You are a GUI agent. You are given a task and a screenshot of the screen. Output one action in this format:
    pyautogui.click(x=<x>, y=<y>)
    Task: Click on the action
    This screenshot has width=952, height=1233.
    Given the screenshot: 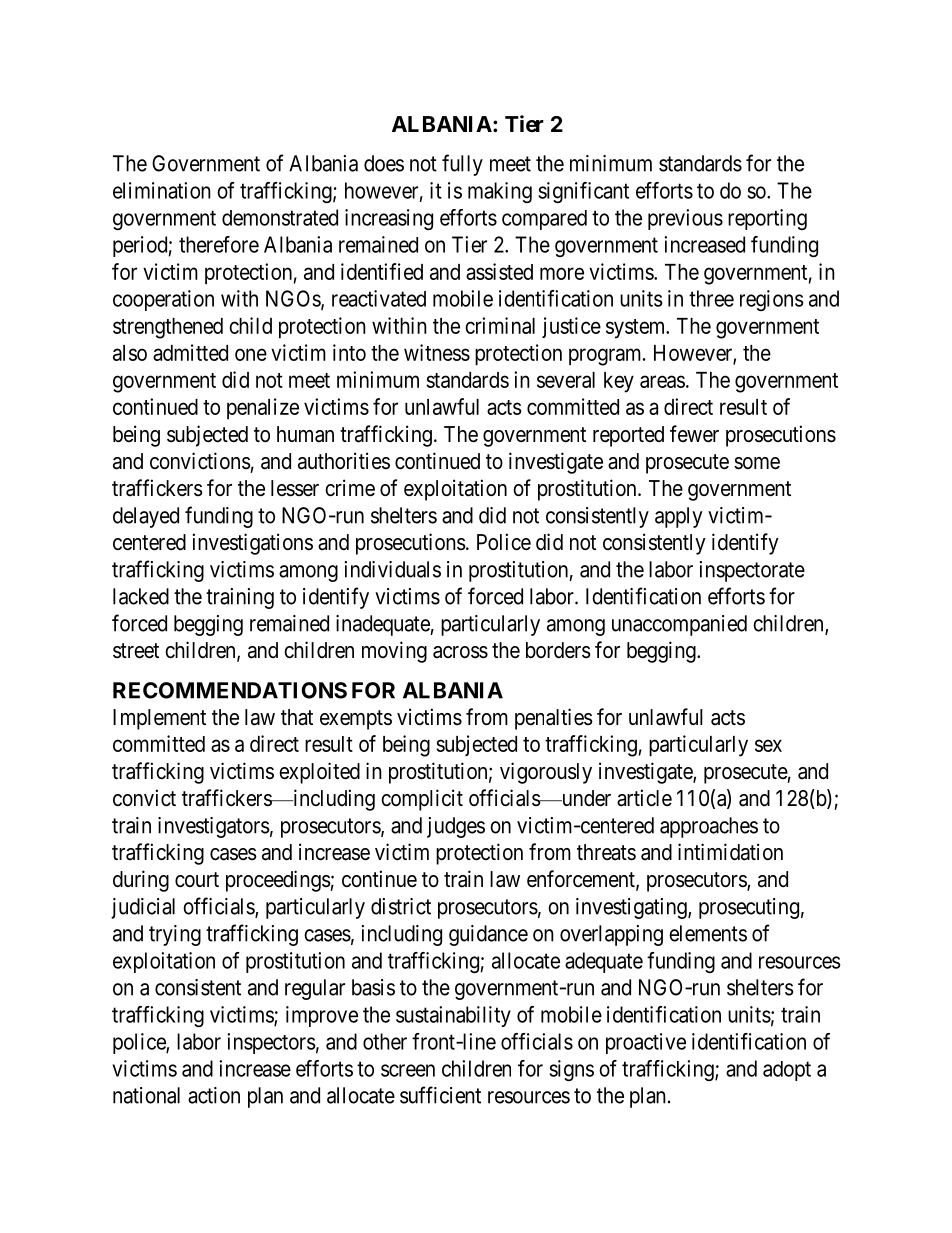 What is the action you would take?
    pyautogui.click(x=214, y=1095)
